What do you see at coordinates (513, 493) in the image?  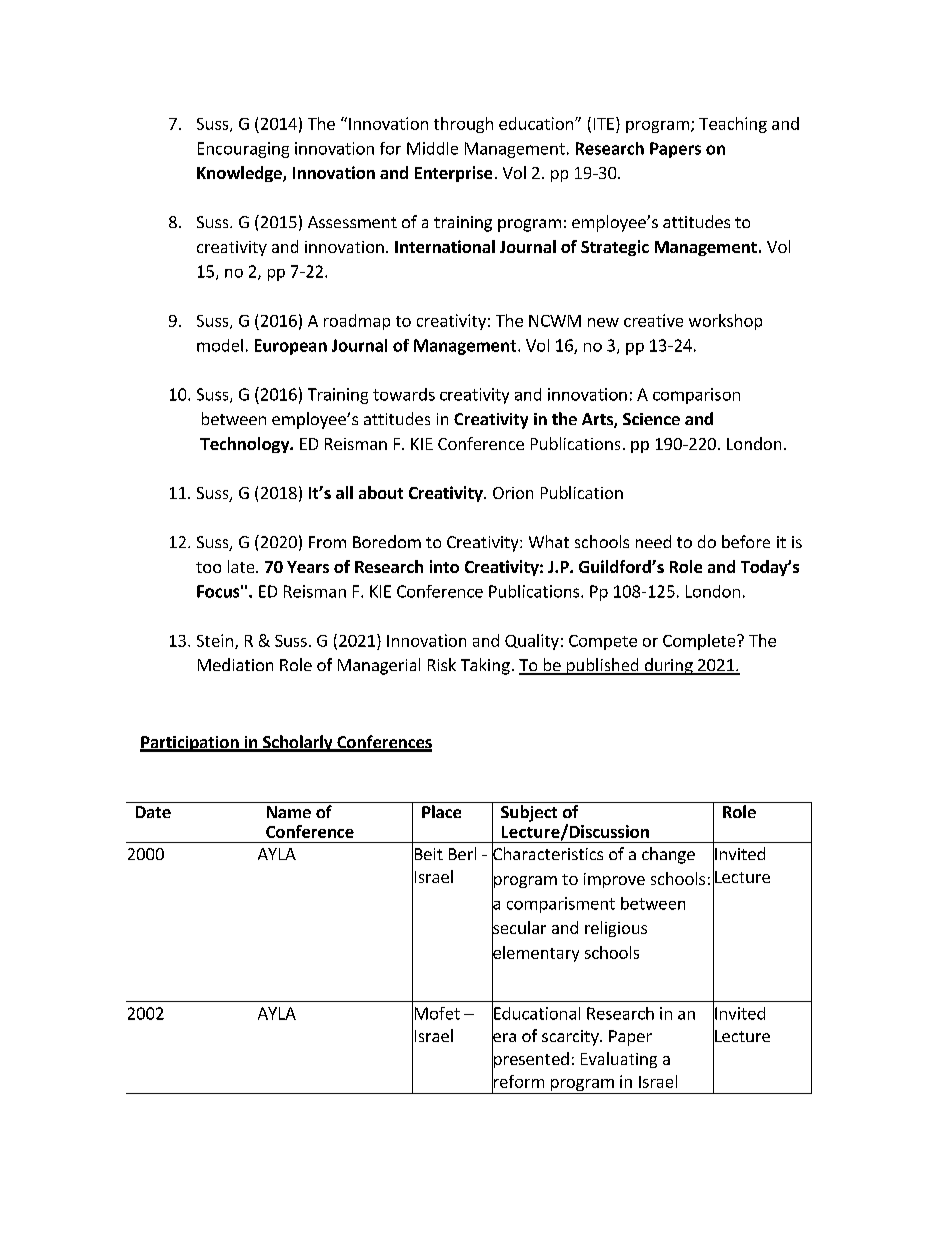 I see `Orion` at bounding box center [513, 493].
